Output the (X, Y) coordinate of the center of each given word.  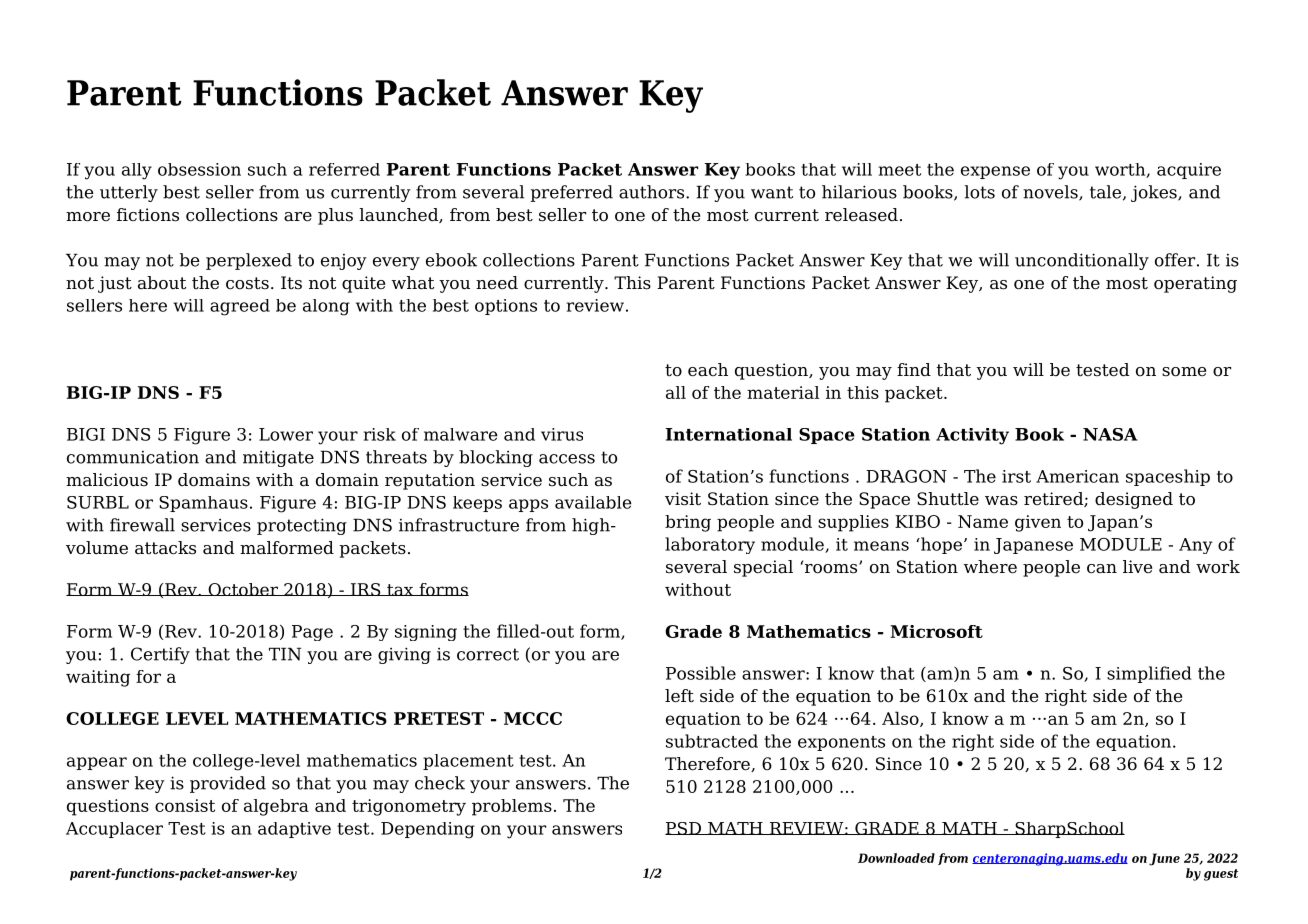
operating (1195, 284)
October (243, 589)
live (1137, 566)
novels (1051, 193)
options (506, 307)
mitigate (278, 458)
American (1077, 476)
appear (97, 763)
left (679, 696)
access (567, 459)
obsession (199, 169)
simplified (1149, 674)
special (763, 568)
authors (653, 192)
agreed (240, 307)
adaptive (294, 830)
